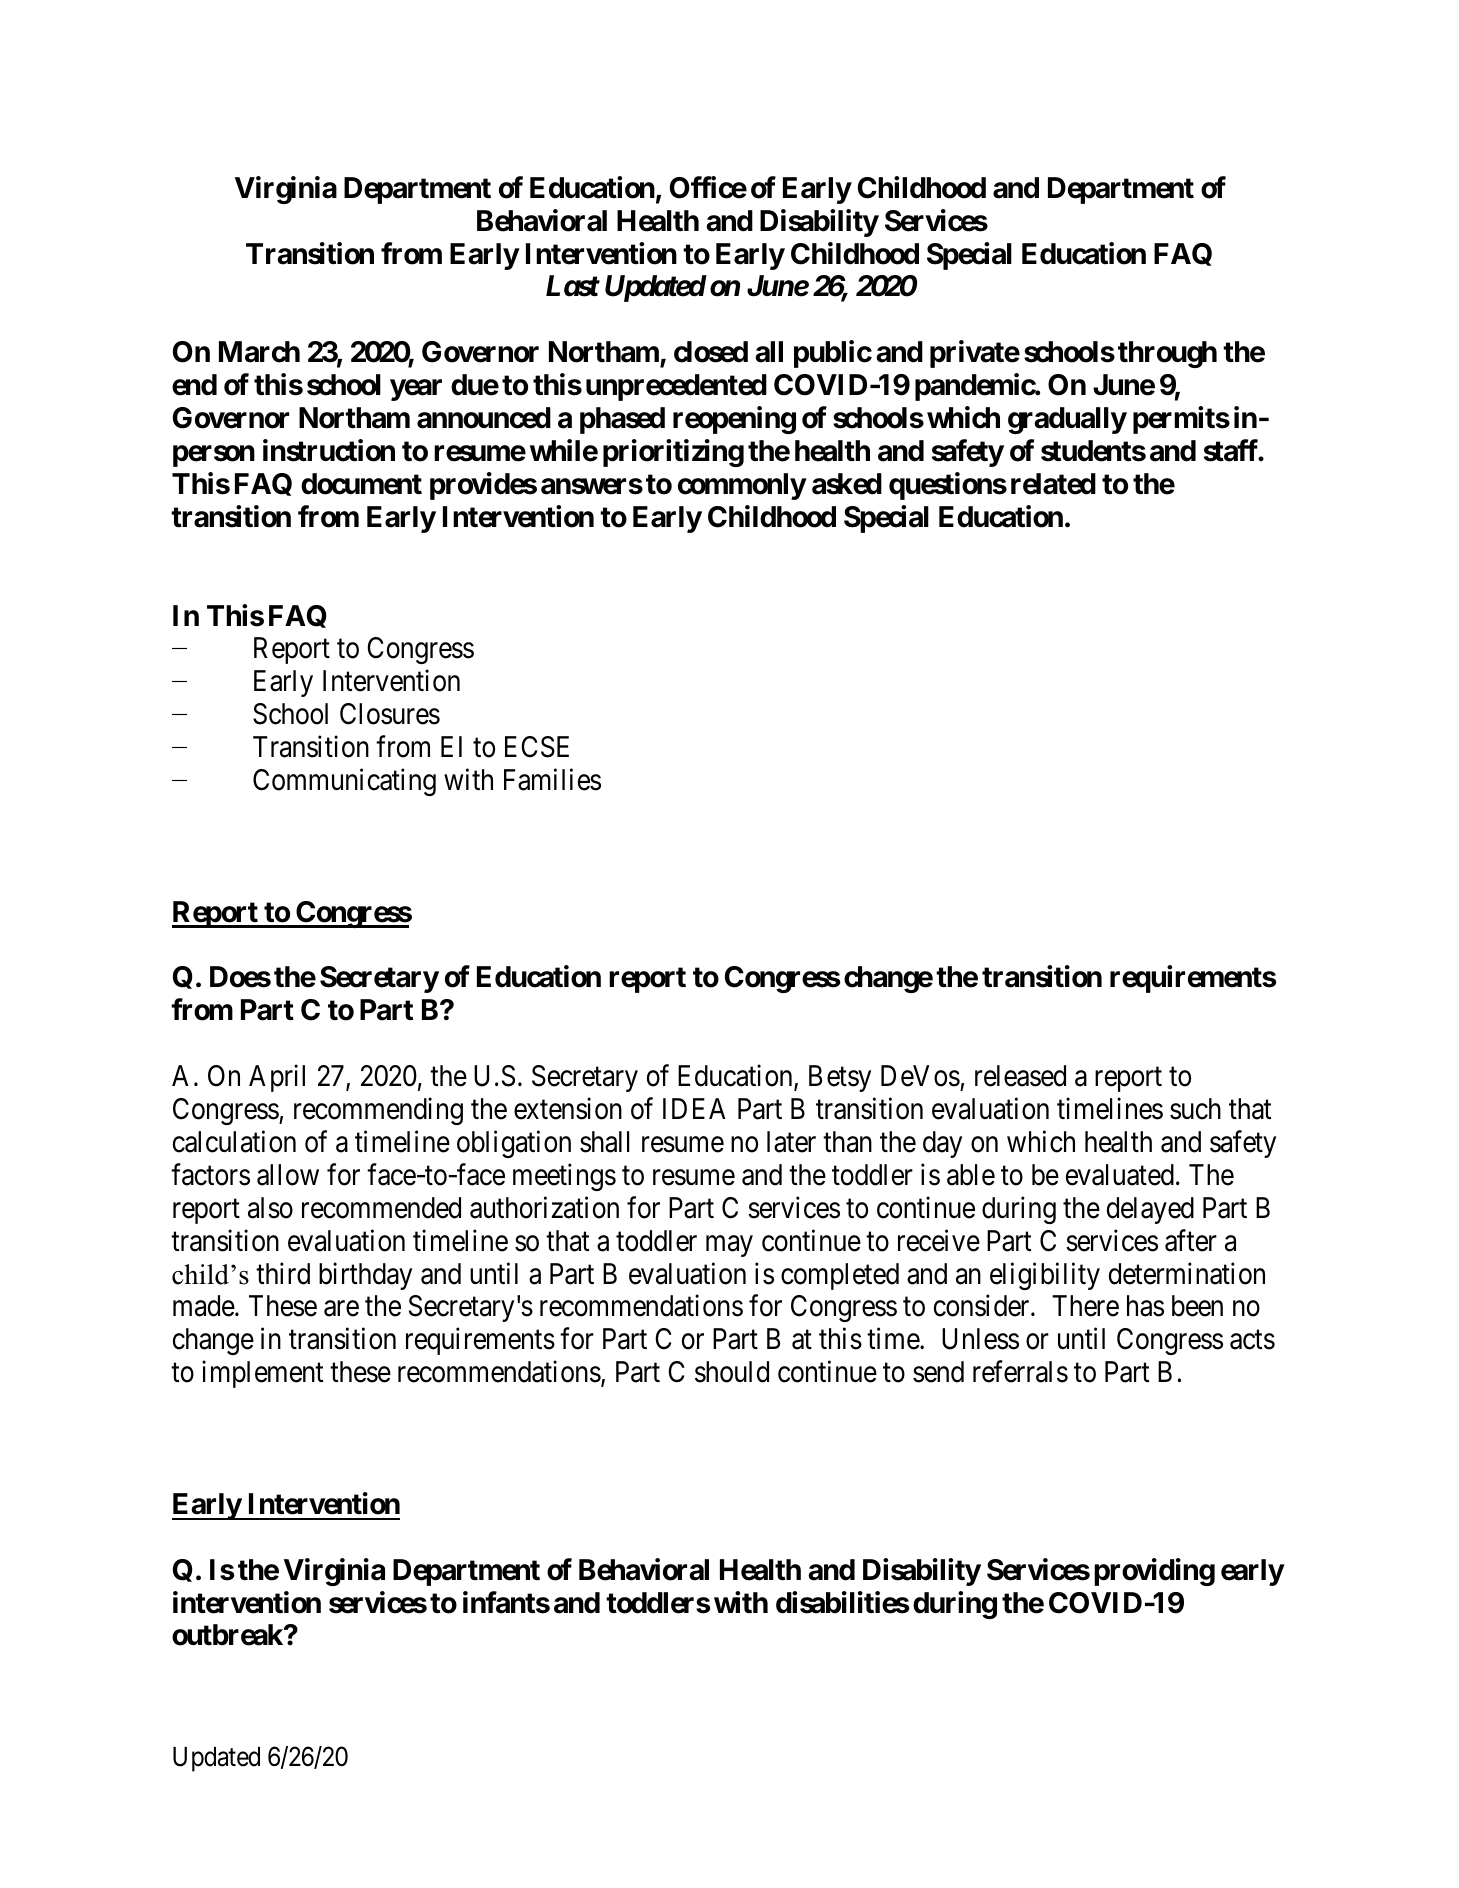  What do you see at coordinates (552, 779) in the screenshot?
I see `Families` at bounding box center [552, 779].
